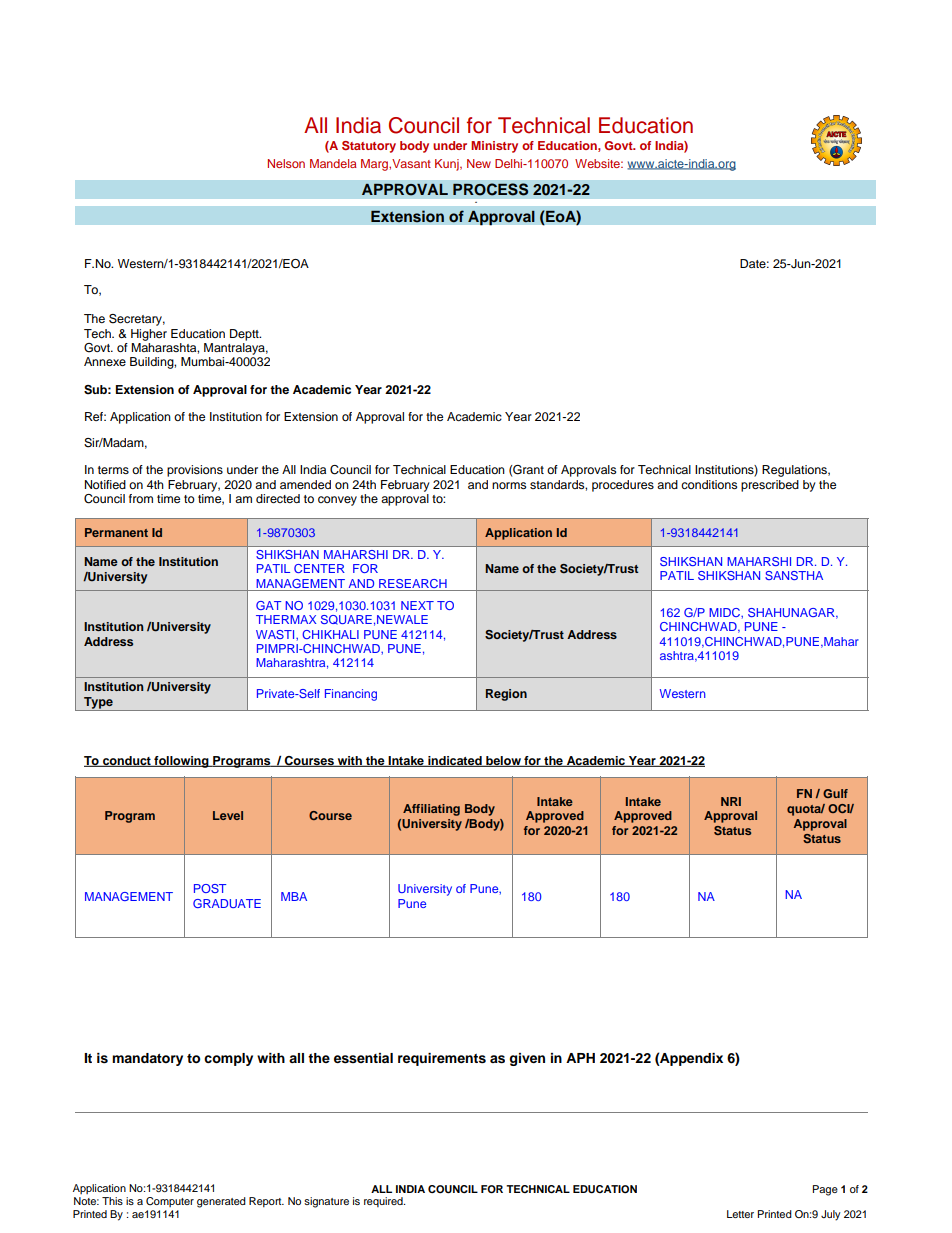  Describe the element at coordinates (286, 163) in the page. I see `Nelson` at that location.
